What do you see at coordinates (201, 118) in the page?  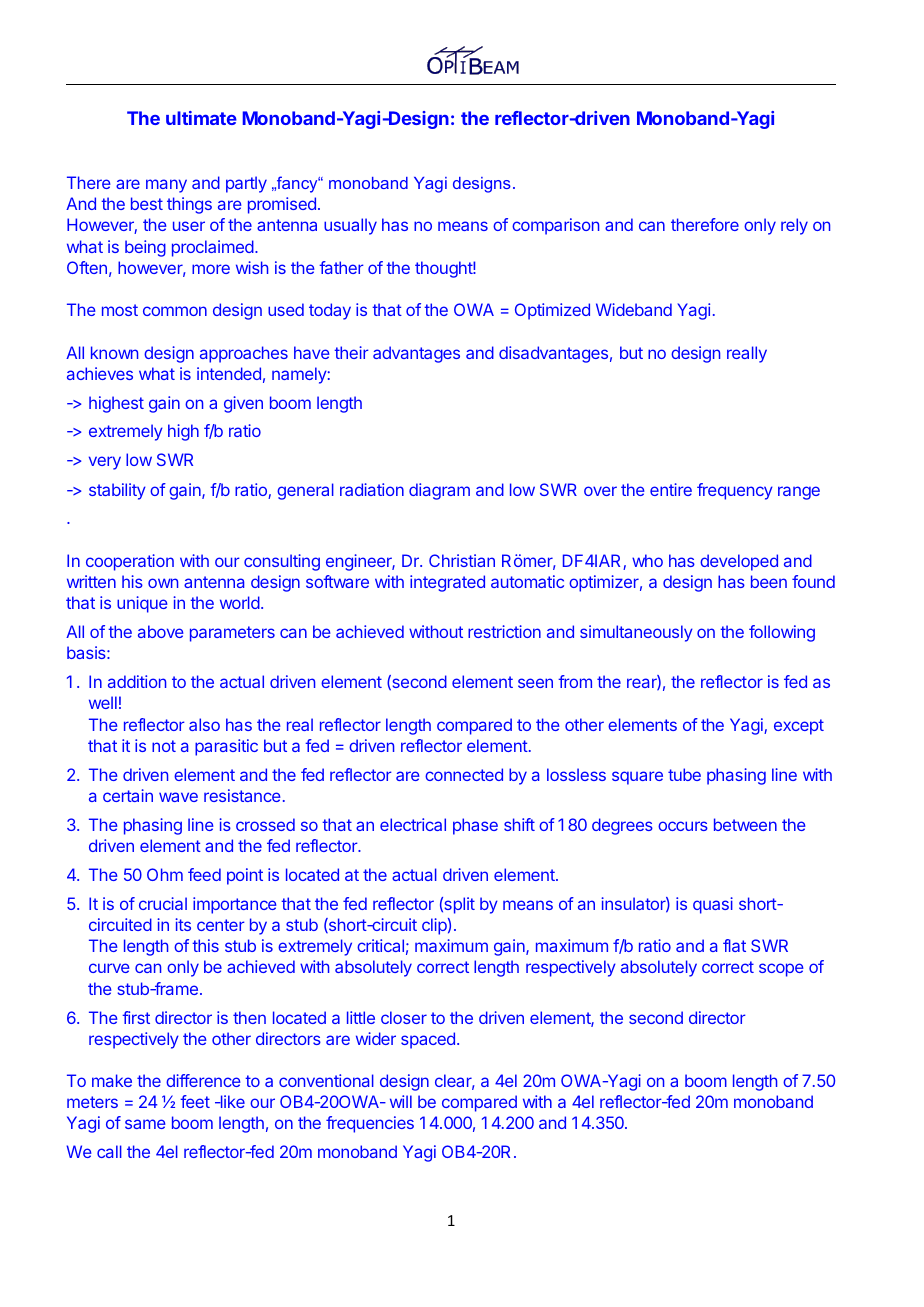 I see `ultimate` at bounding box center [201, 118].
